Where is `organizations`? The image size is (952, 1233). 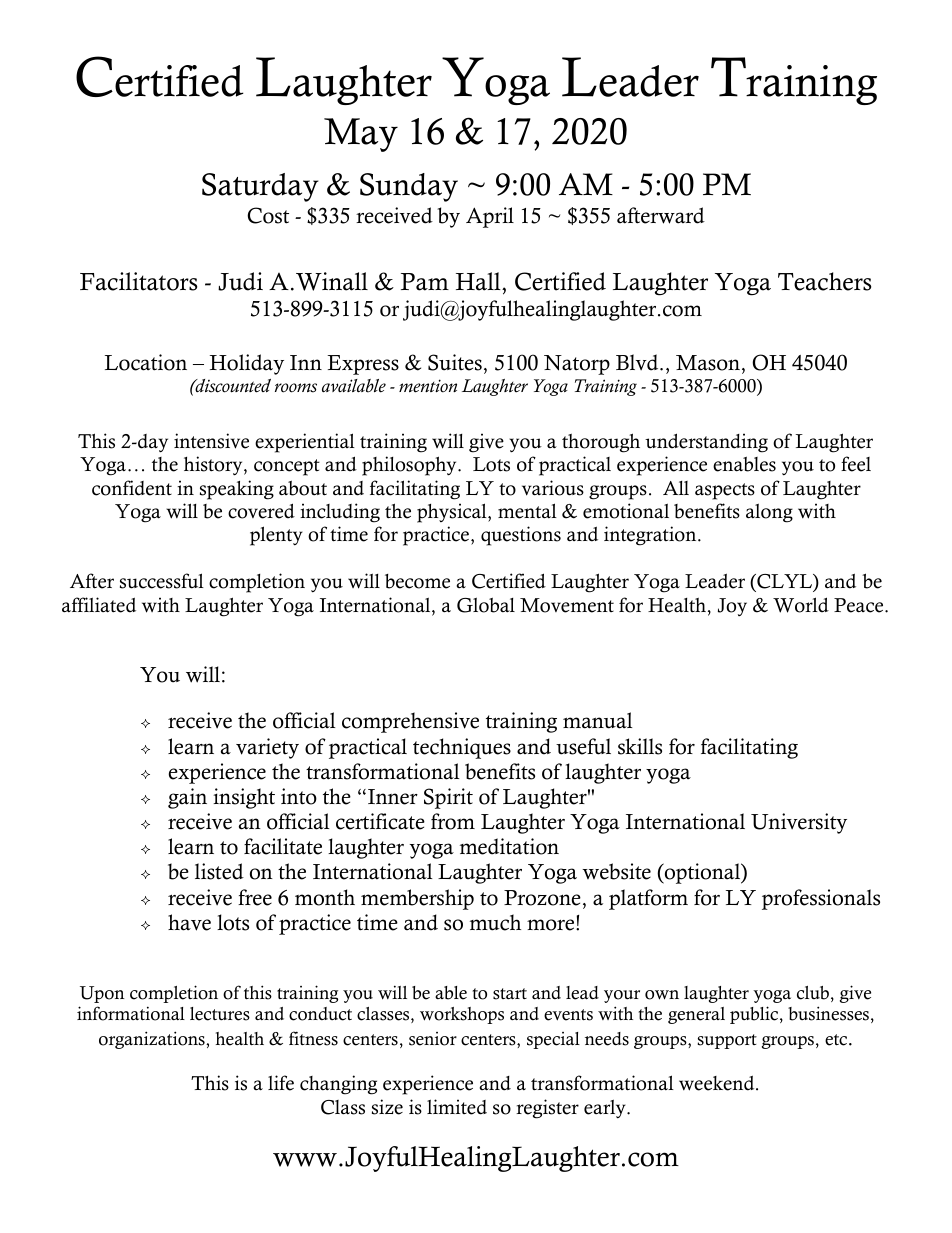
organizations is located at coordinates (153, 1040).
